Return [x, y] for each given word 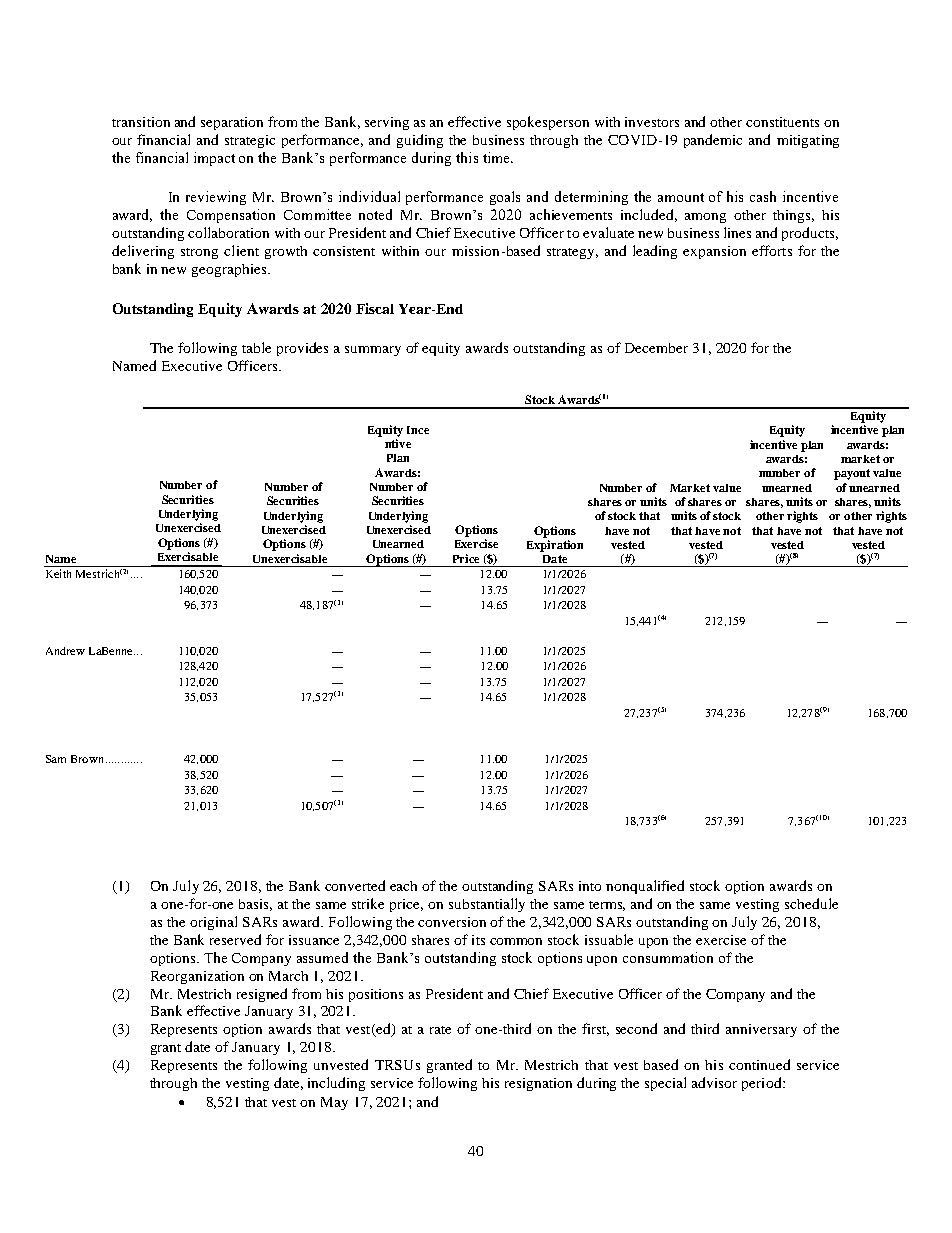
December [656, 348]
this [467, 157]
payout [852, 474]
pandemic [713, 141]
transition [141, 122]
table [256, 347]
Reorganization [197, 977]
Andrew [65, 651]
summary [373, 351]
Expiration [555, 546]
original [213, 923]
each [403, 886]
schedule [811, 903]
